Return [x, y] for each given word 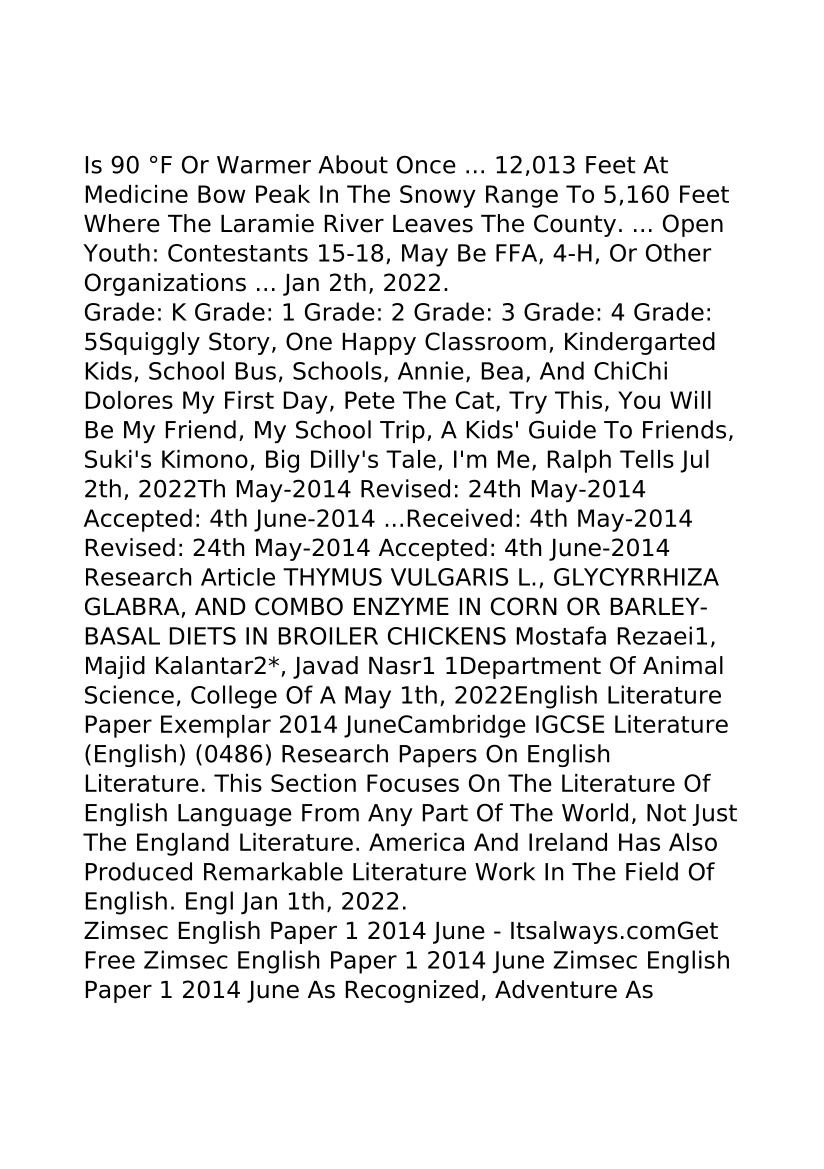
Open [693, 225]
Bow [221, 194]
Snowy [438, 196]
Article [238, 577]
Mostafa [561, 635]
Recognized [412, 991]
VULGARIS [449, 577]
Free [110, 960]
